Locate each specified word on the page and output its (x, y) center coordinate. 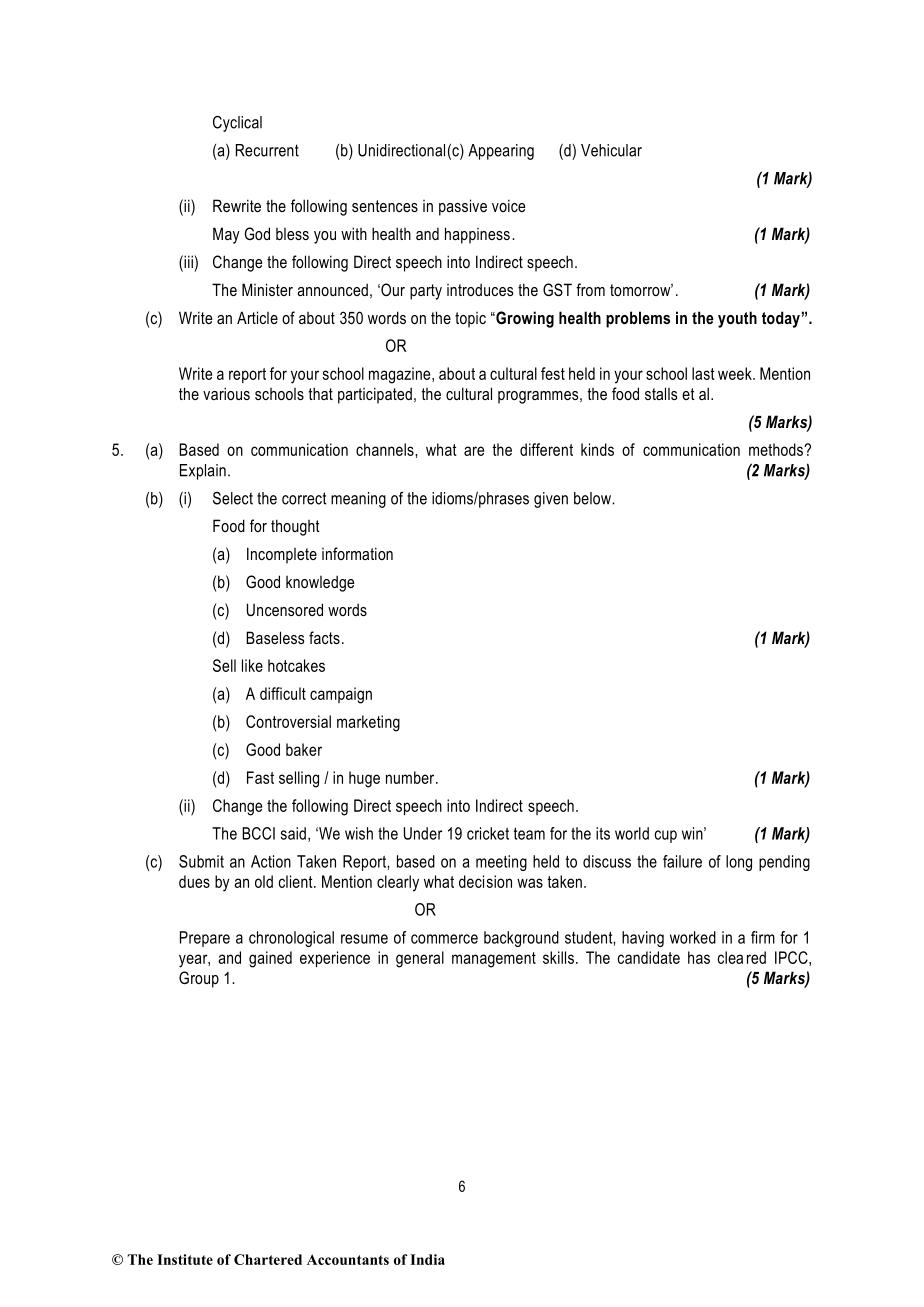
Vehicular (611, 150)
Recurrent (267, 150)
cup (666, 836)
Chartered (268, 1259)
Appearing (501, 152)
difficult (283, 693)
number (411, 777)
